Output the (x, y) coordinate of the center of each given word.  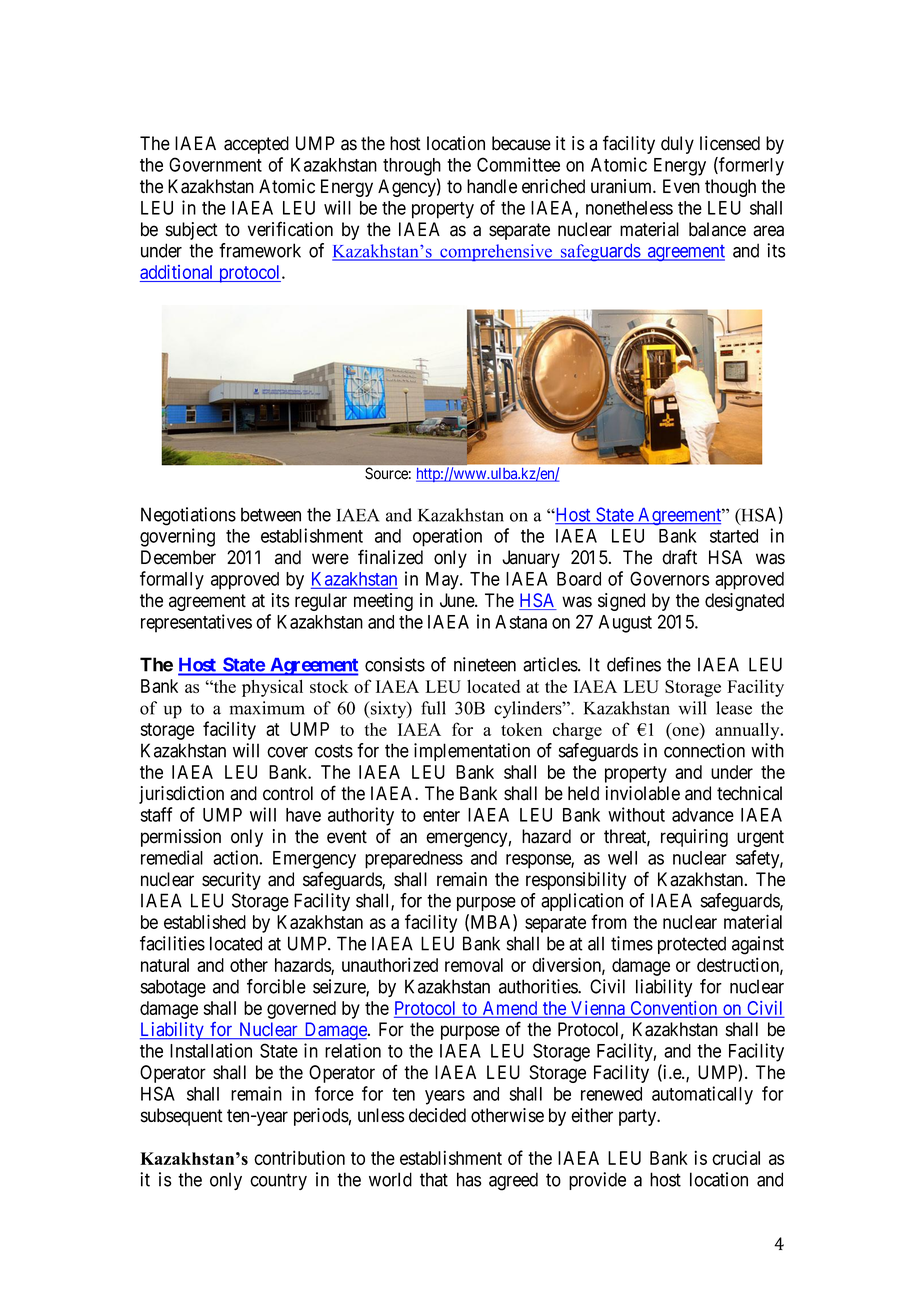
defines (634, 664)
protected (692, 945)
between (271, 514)
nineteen (485, 664)
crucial (736, 1157)
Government (215, 164)
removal (474, 965)
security (231, 881)
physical (272, 688)
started (734, 536)
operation (447, 537)
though (730, 188)
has (469, 1179)
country (278, 1181)
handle (492, 186)
